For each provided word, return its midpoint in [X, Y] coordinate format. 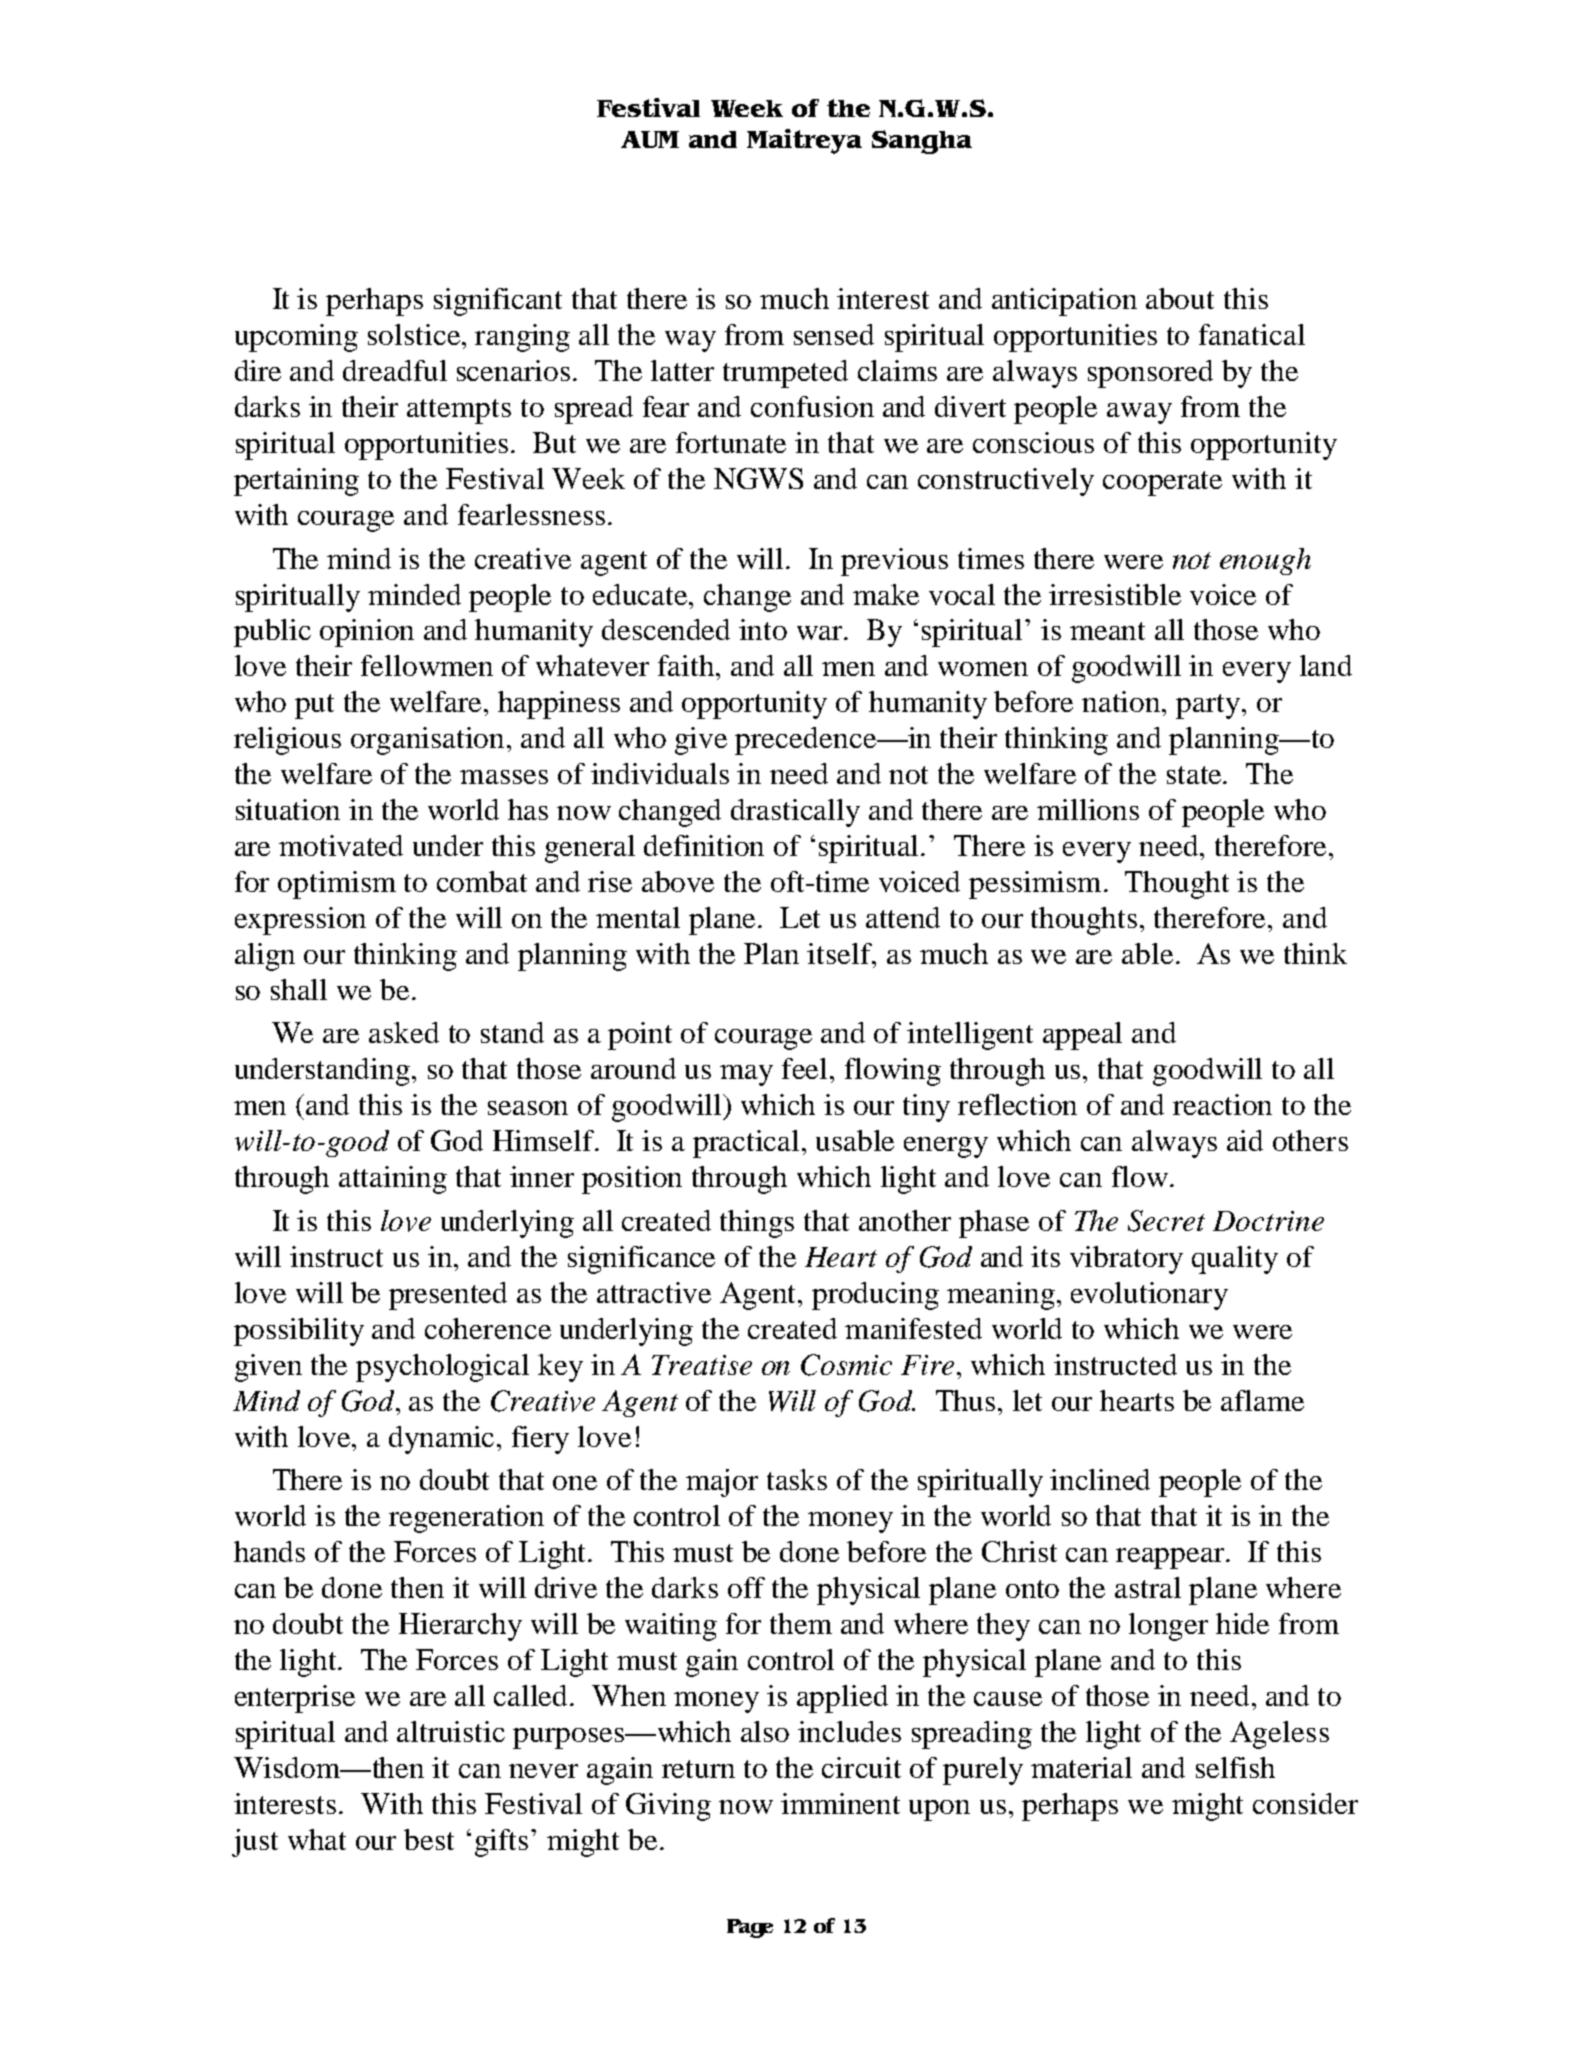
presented [448, 1296]
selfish [1235, 1767]
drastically [795, 813]
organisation [429, 741]
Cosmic [846, 1365]
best [429, 1839]
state [1195, 775]
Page [750, 1928]
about [1180, 298]
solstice [414, 334]
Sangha [922, 142]
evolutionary [1149, 1296]
